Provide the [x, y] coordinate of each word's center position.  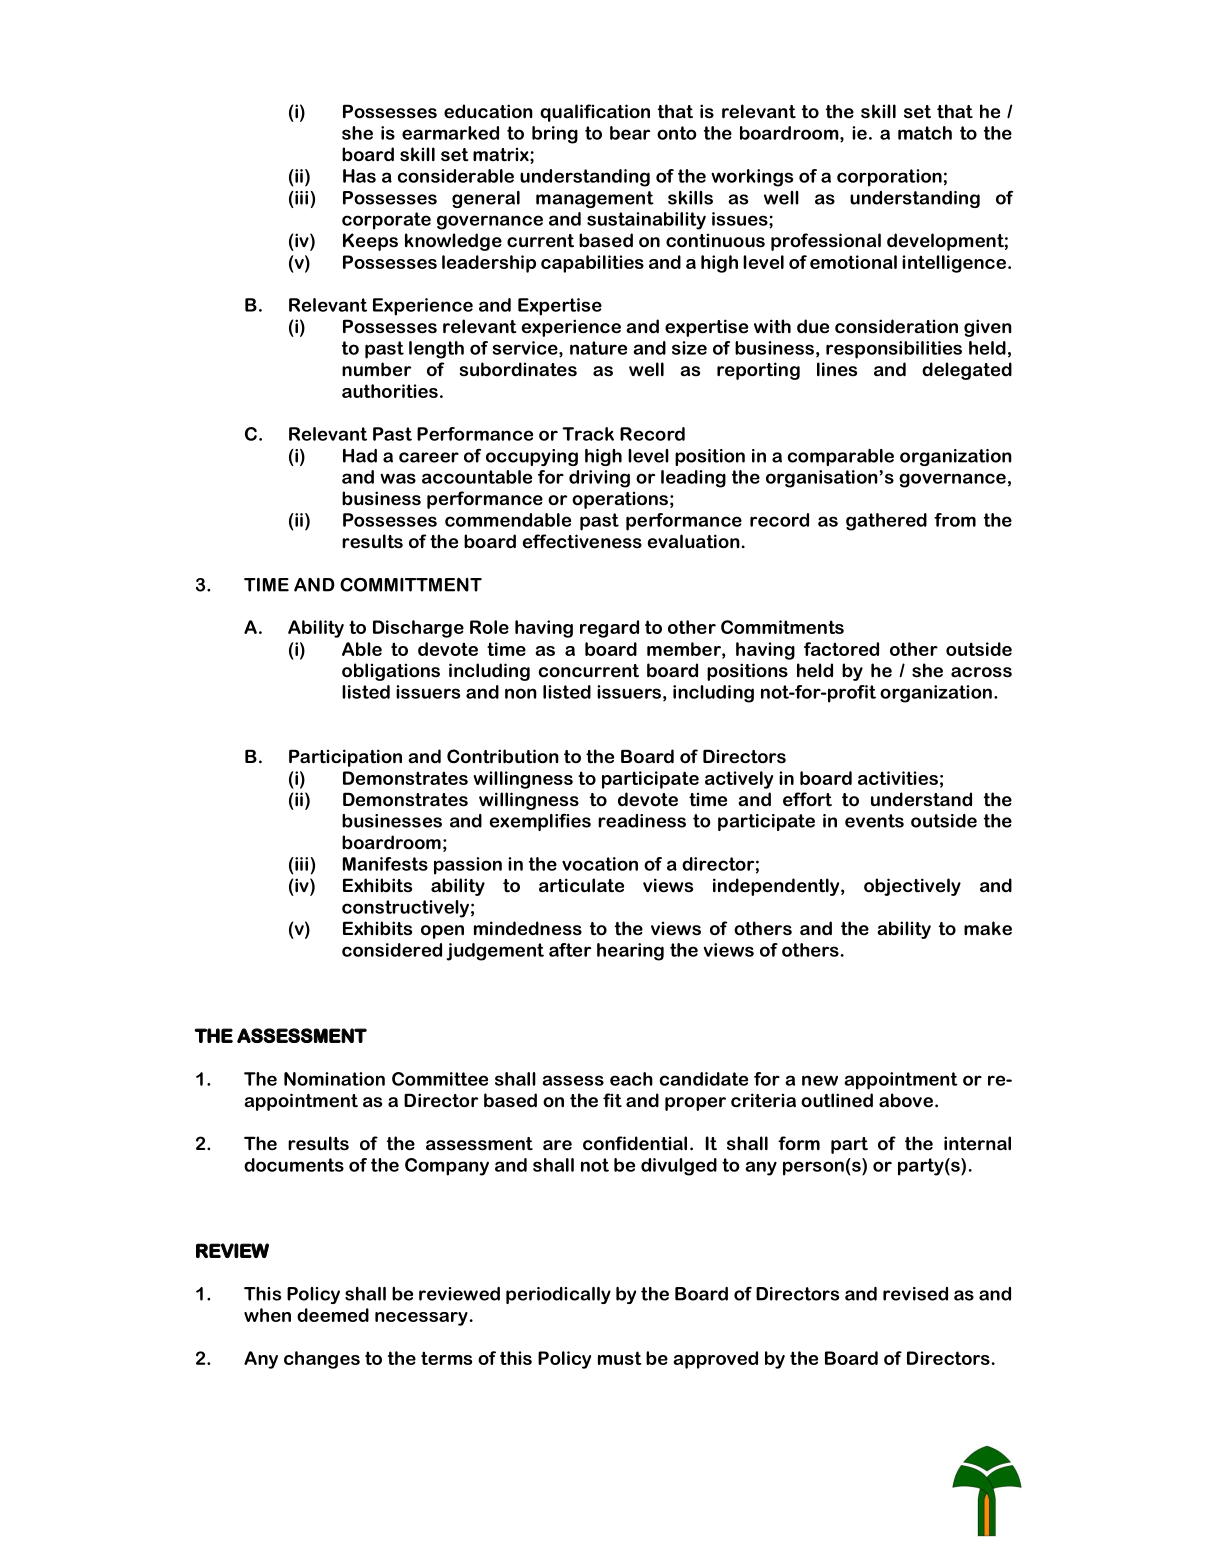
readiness [642, 821]
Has [359, 176]
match [925, 133]
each [631, 1079]
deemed [333, 1315]
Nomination [334, 1079]
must [620, 1358]
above [906, 1100]
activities [898, 778]
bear [630, 133]
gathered [886, 522]
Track [588, 434]
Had [360, 456]
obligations [391, 672]
